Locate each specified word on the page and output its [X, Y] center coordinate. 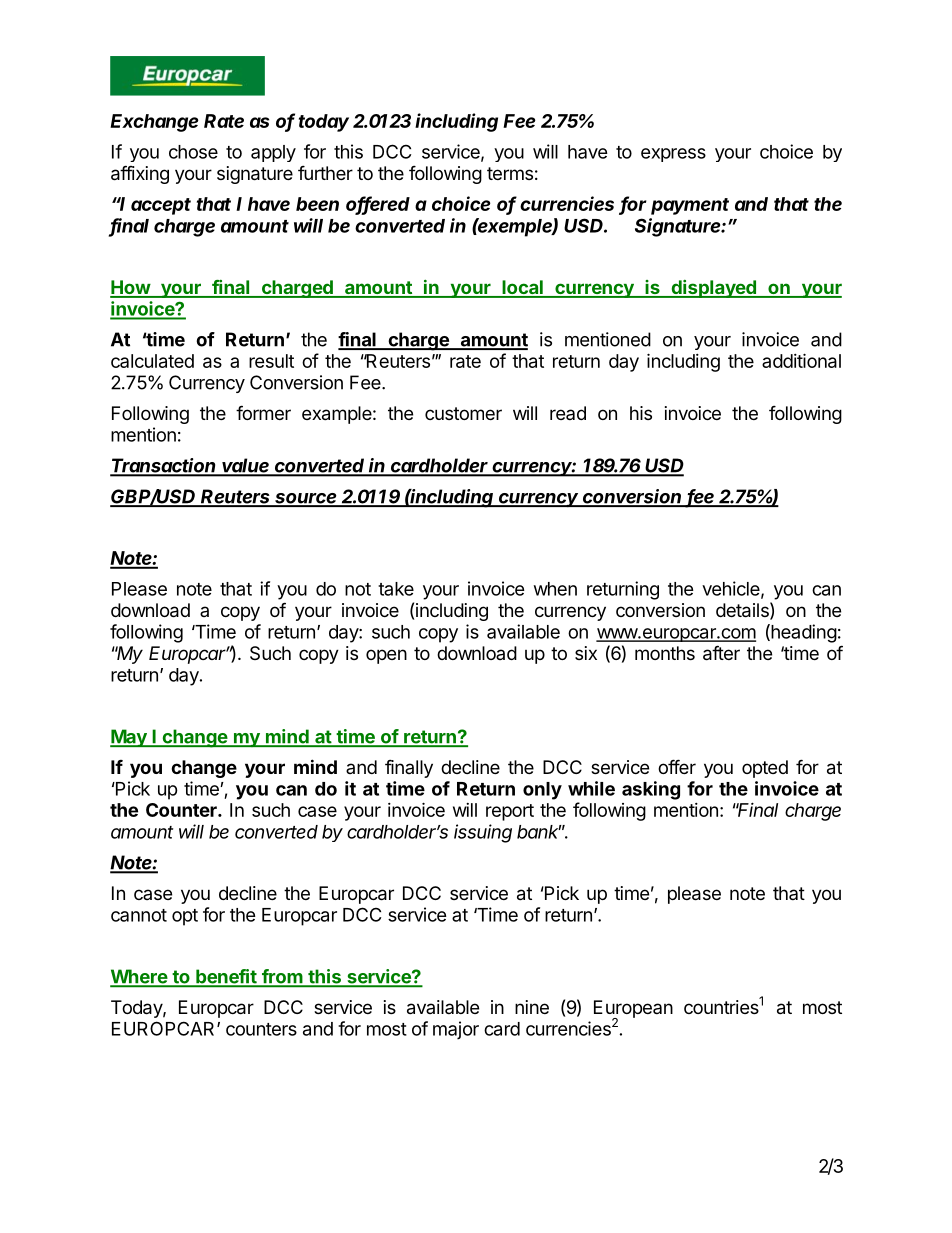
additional [801, 360]
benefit [226, 977]
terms [510, 173]
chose [193, 152]
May [129, 738]
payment [690, 206]
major [456, 1030]
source [306, 499]
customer [463, 413]
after [721, 653]
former [263, 412]
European [633, 1010]
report [510, 812]
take [396, 589]
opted [765, 769]
